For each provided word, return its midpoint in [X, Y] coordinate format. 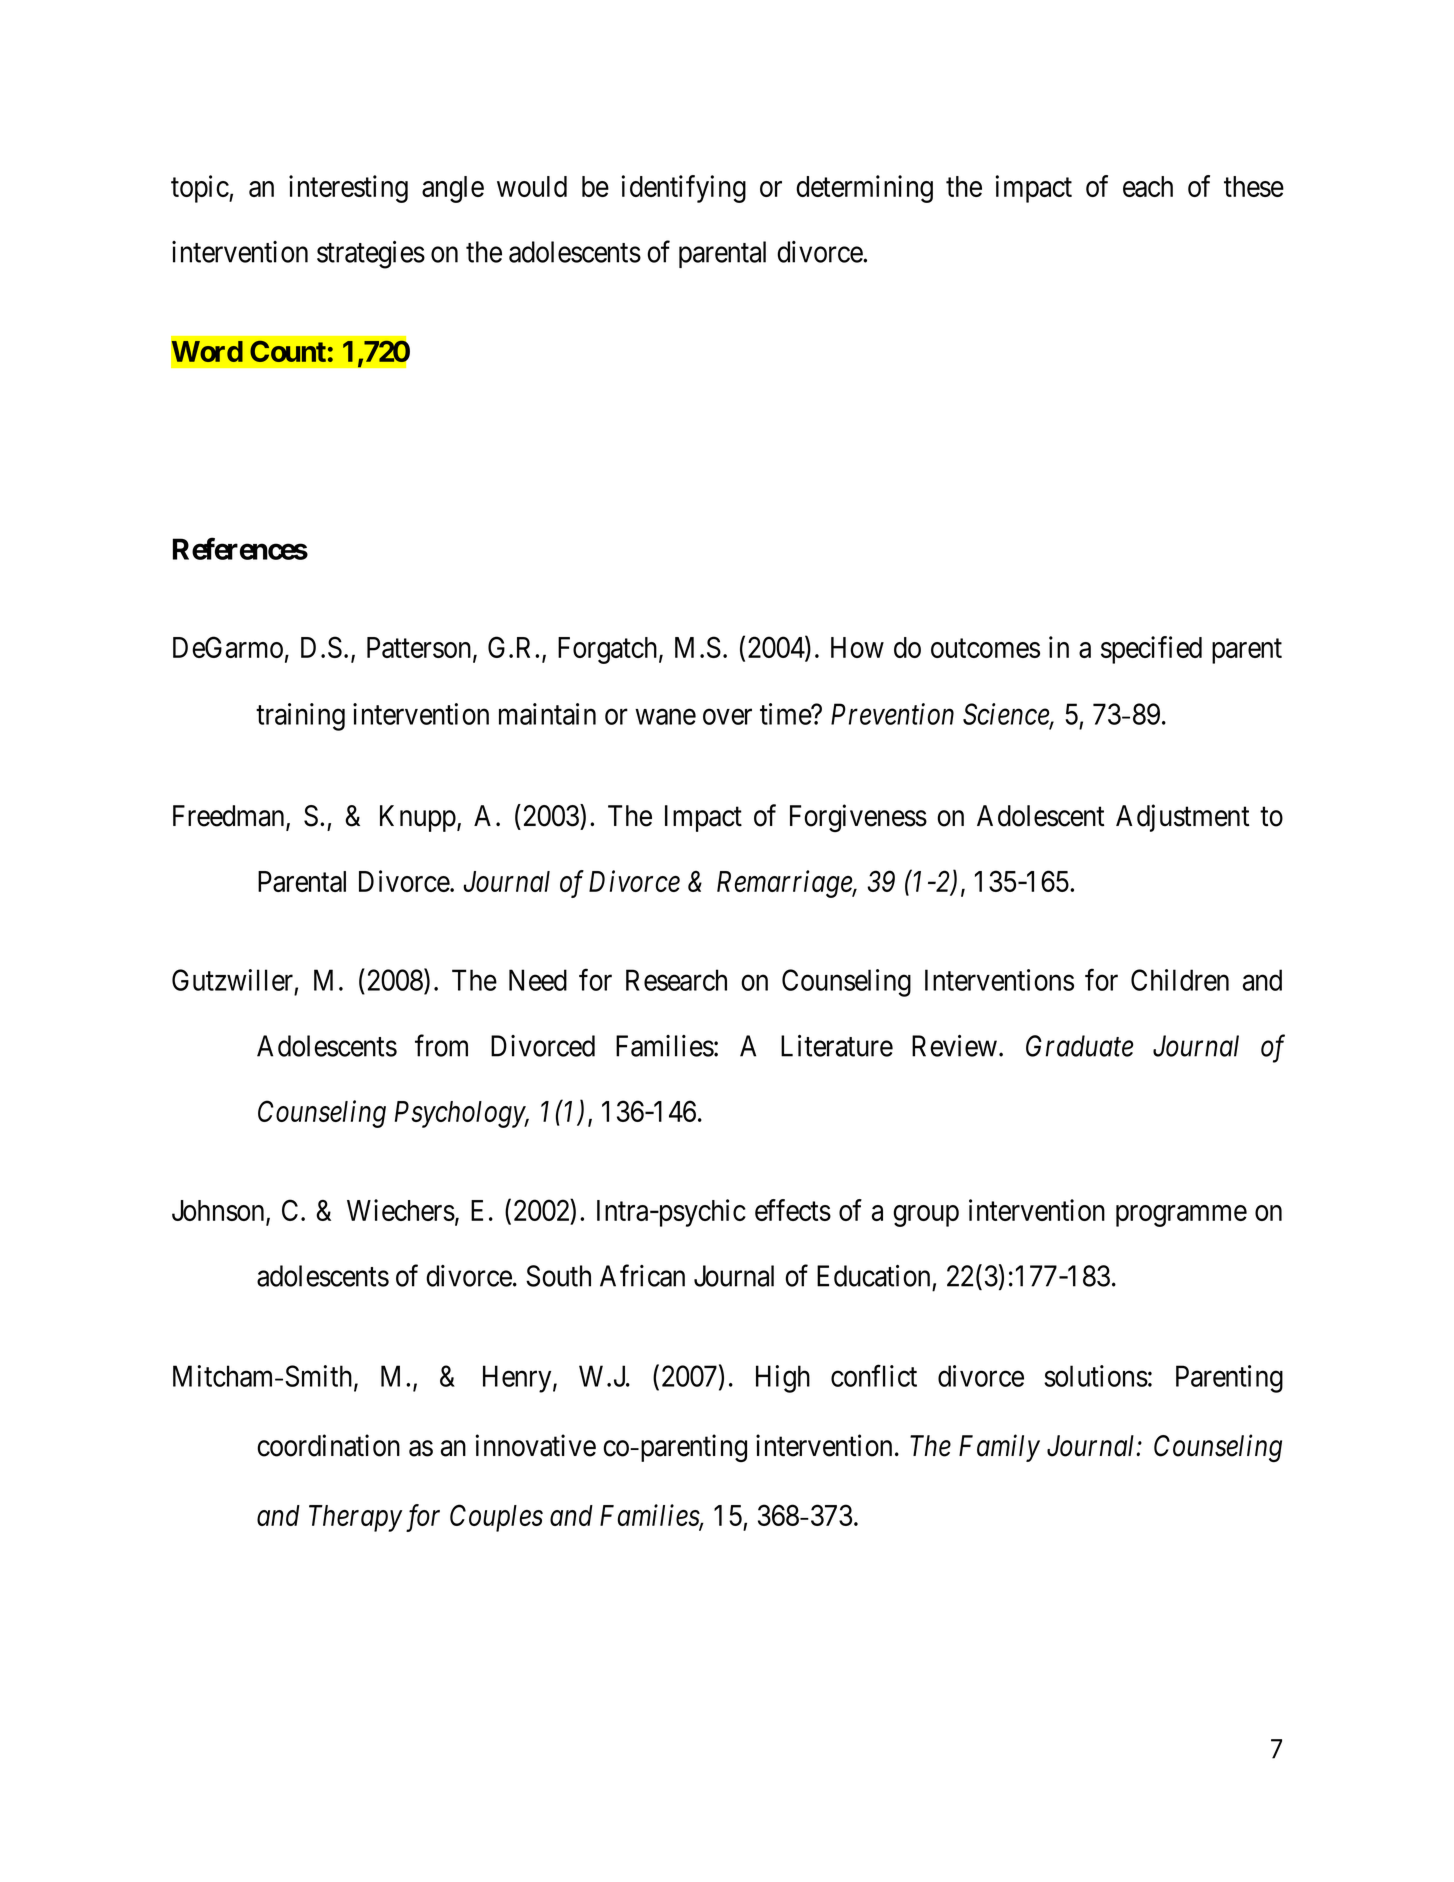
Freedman [230, 817]
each [1148, 186]
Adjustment [1182, 818]
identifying [684, 189]
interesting [348, 189]
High [783, 1379]
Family [999, 1448]
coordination [328, 1445]
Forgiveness [858, 818]
